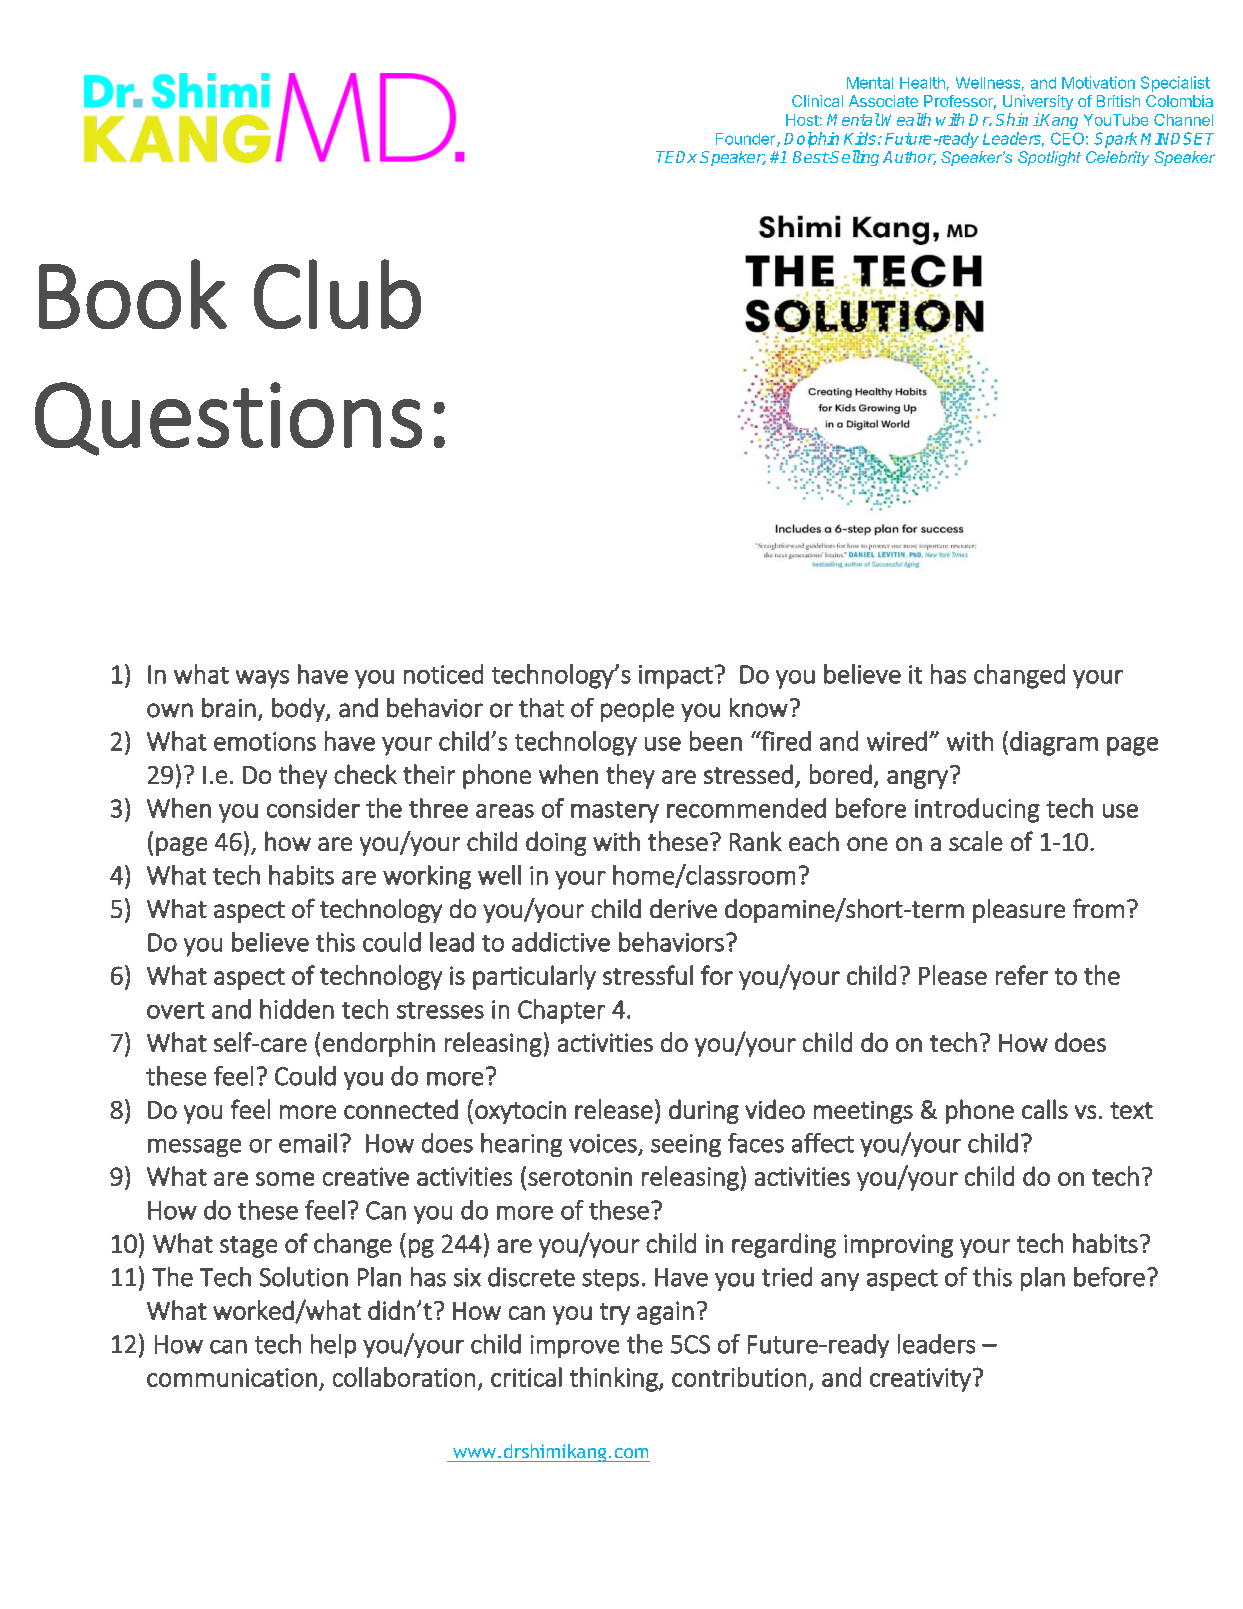 The width and height of the screenshot is (1243, 1609). Describe the element at coordinates (860, 138) in the screenshot. I see `Kids` at that location.
